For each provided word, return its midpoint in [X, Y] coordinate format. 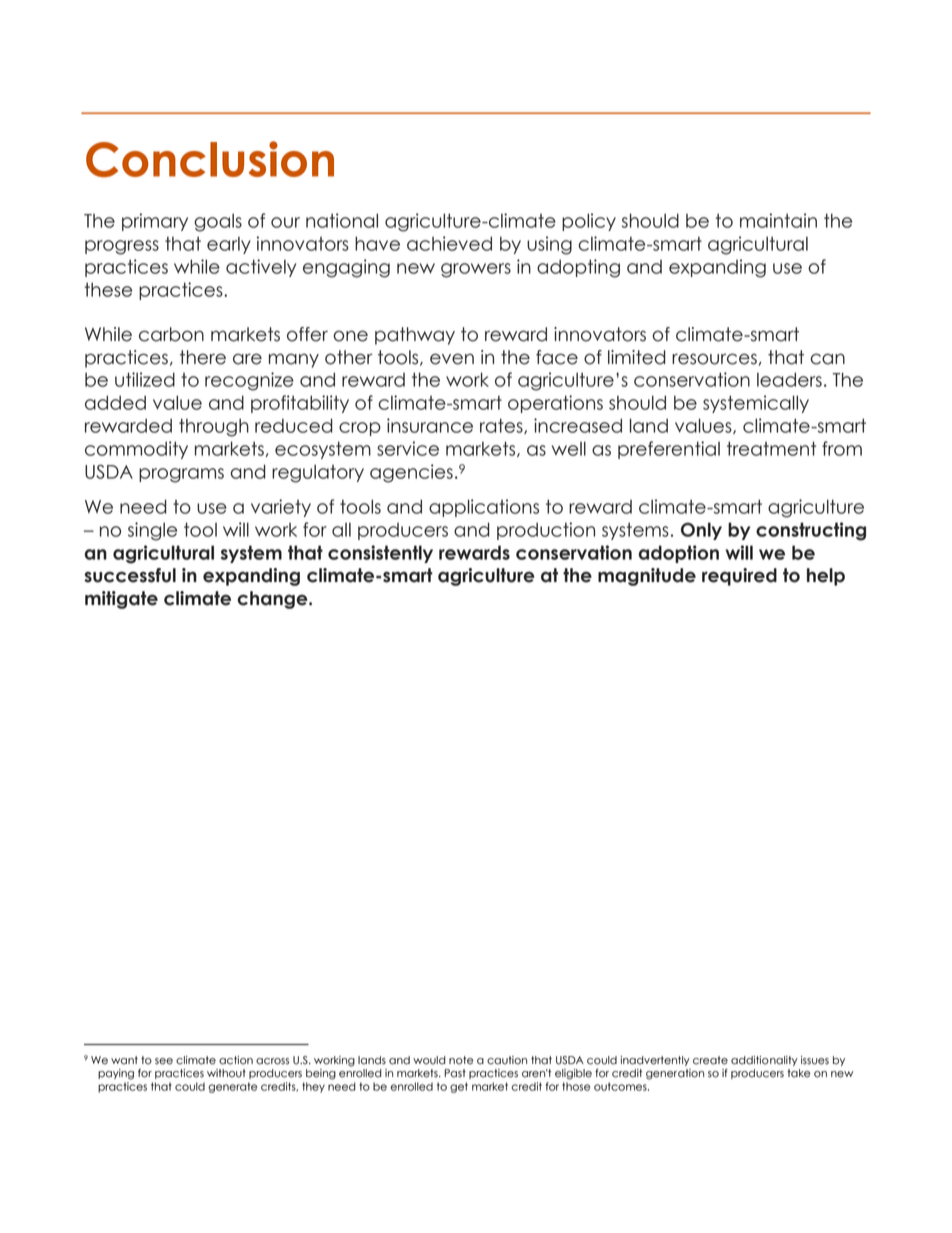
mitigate [121, 600]
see [164, 1061]
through [214, 427]
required [739, 577]
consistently [380, 554]
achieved [449, 243]
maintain [778, 220]
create [710, 1060]
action [236, 1060]
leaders [789, 379]
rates [502, 426]
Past [455, 1073]
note [461, 1060]
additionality [764, 1061]
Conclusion [210, 159]
